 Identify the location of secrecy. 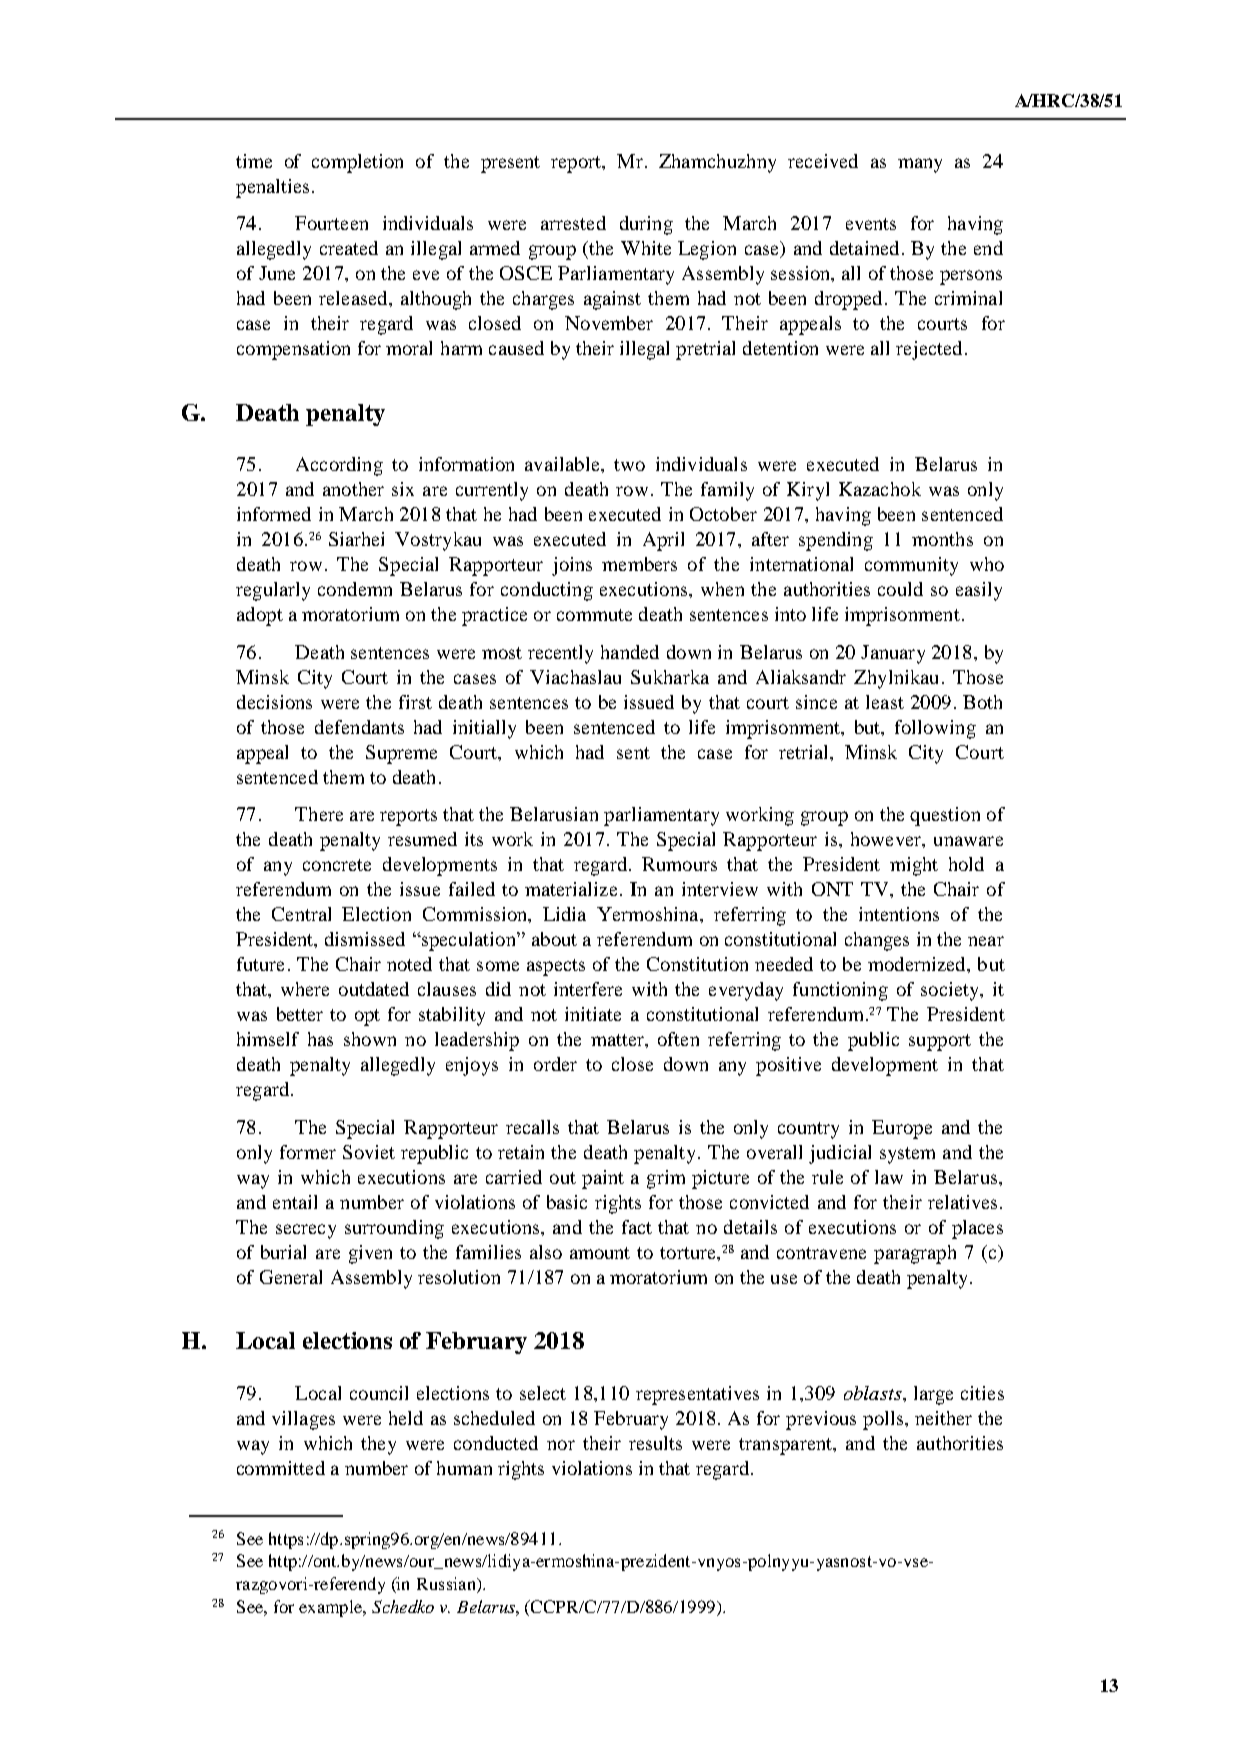
(306, 1231).
